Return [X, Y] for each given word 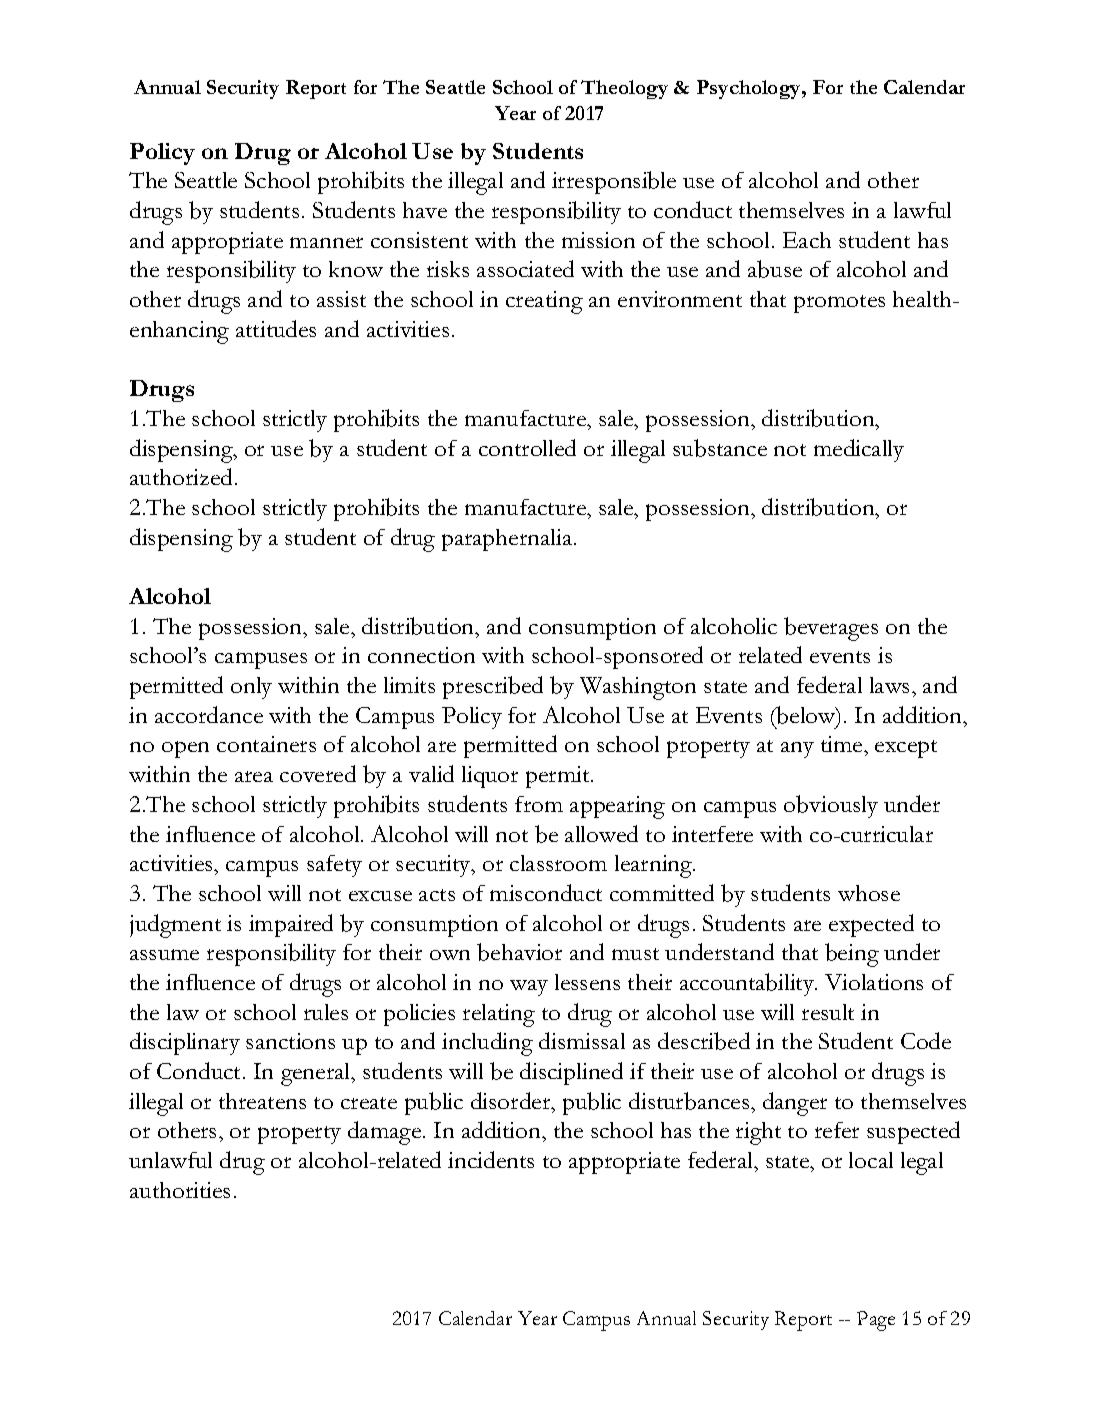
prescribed [493, 687]
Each [807, 240]
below [806, 716]
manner [326, 242]
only [251, 688]
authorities [180, 1190]
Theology [624, 89]
